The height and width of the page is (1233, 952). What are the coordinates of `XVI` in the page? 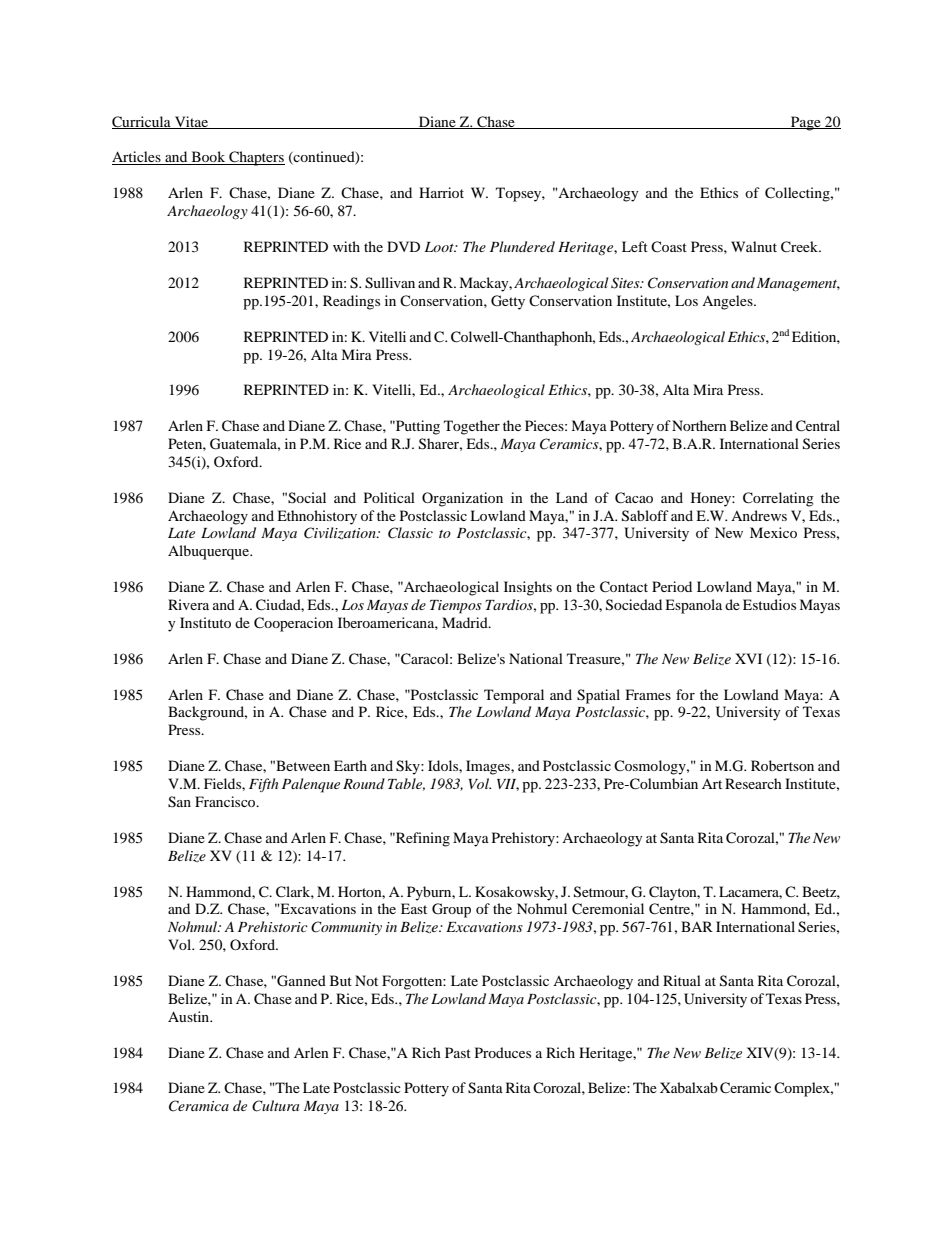 It's located at (748, 658).
